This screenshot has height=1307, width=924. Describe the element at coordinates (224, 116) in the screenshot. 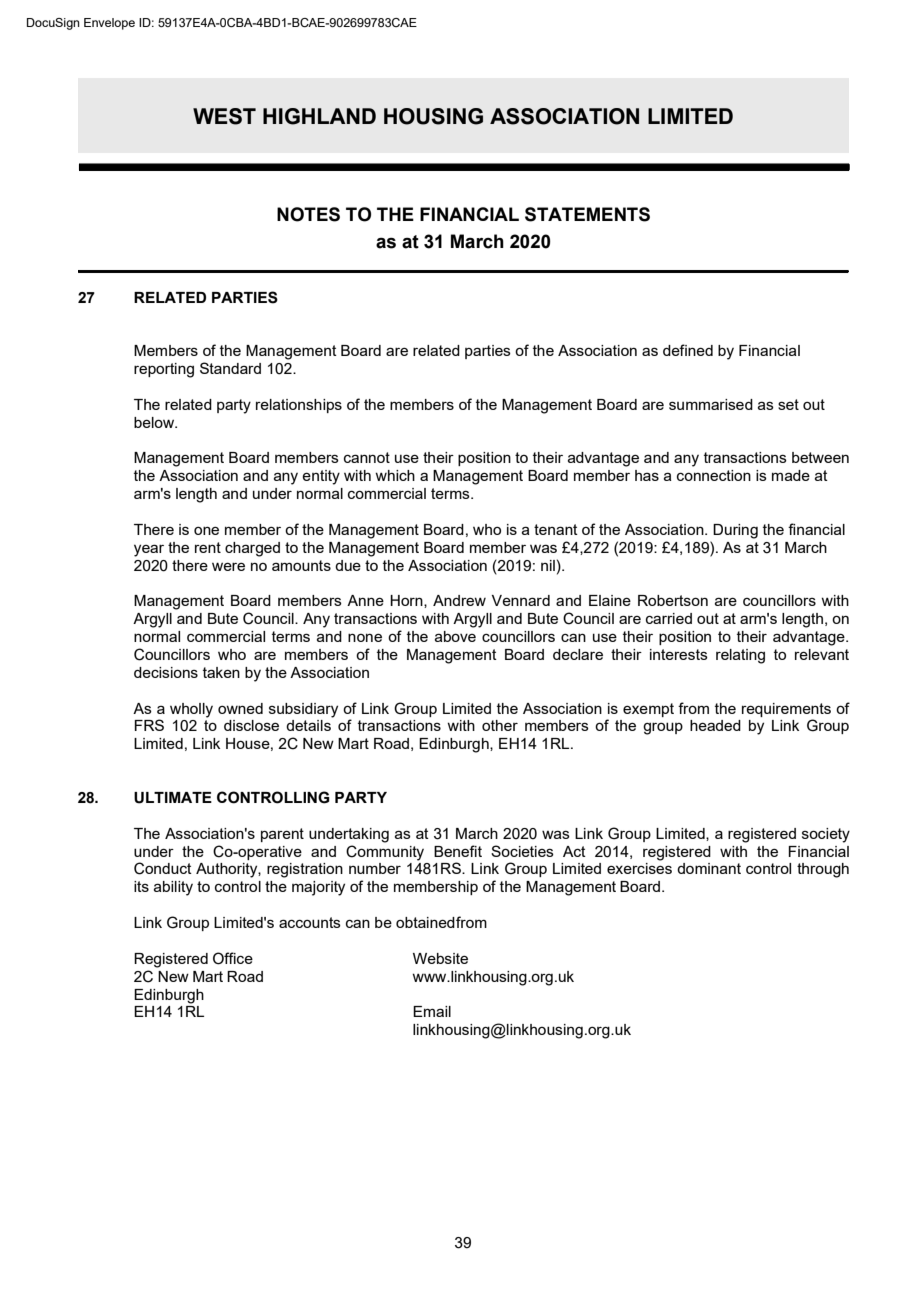

I see `WEST` at that location.
